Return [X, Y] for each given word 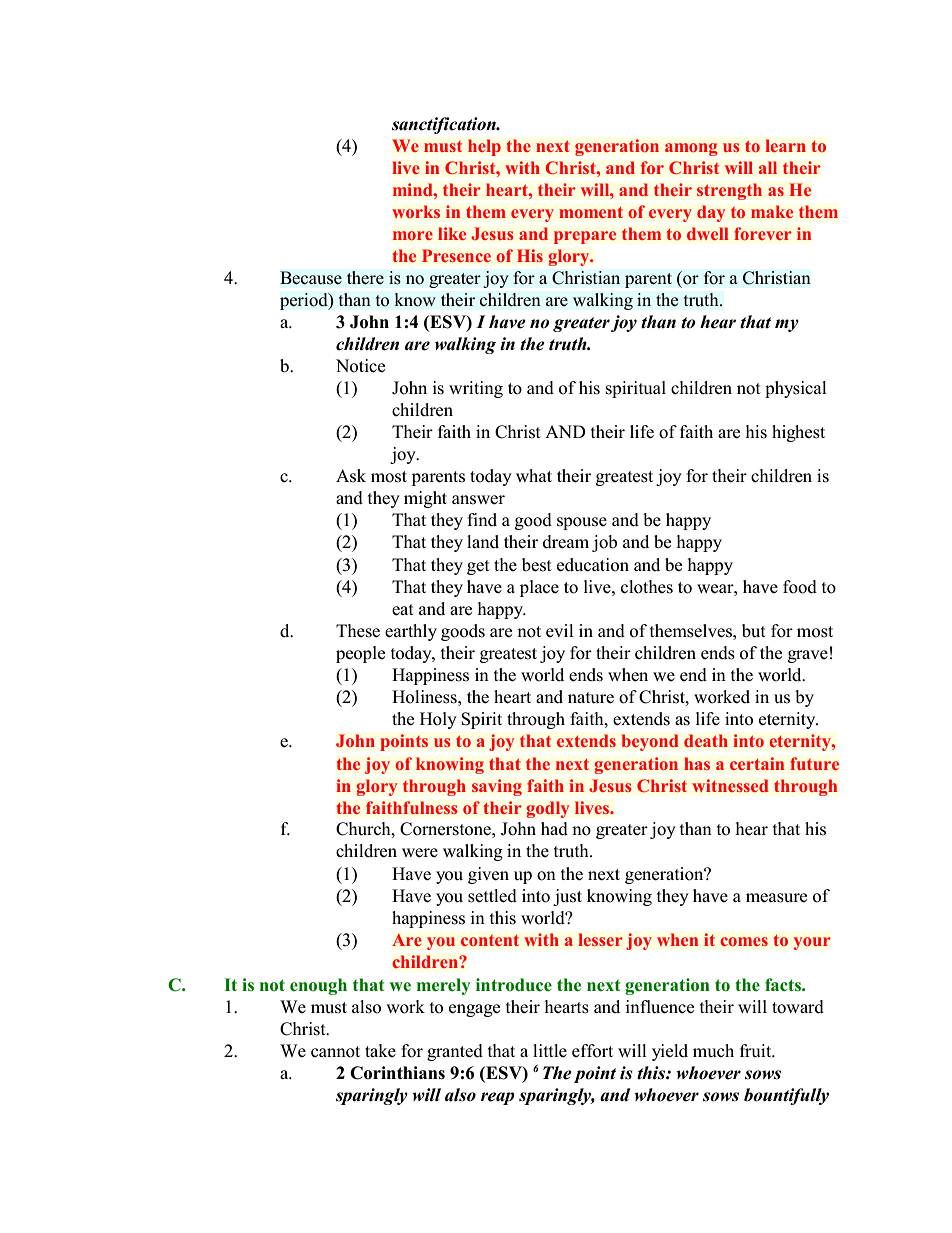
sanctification [445, 125]
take [380, 1050]
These [358, 631]
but [754, 631]
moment [591, 212]
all [768, 167]
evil [560, 630]
